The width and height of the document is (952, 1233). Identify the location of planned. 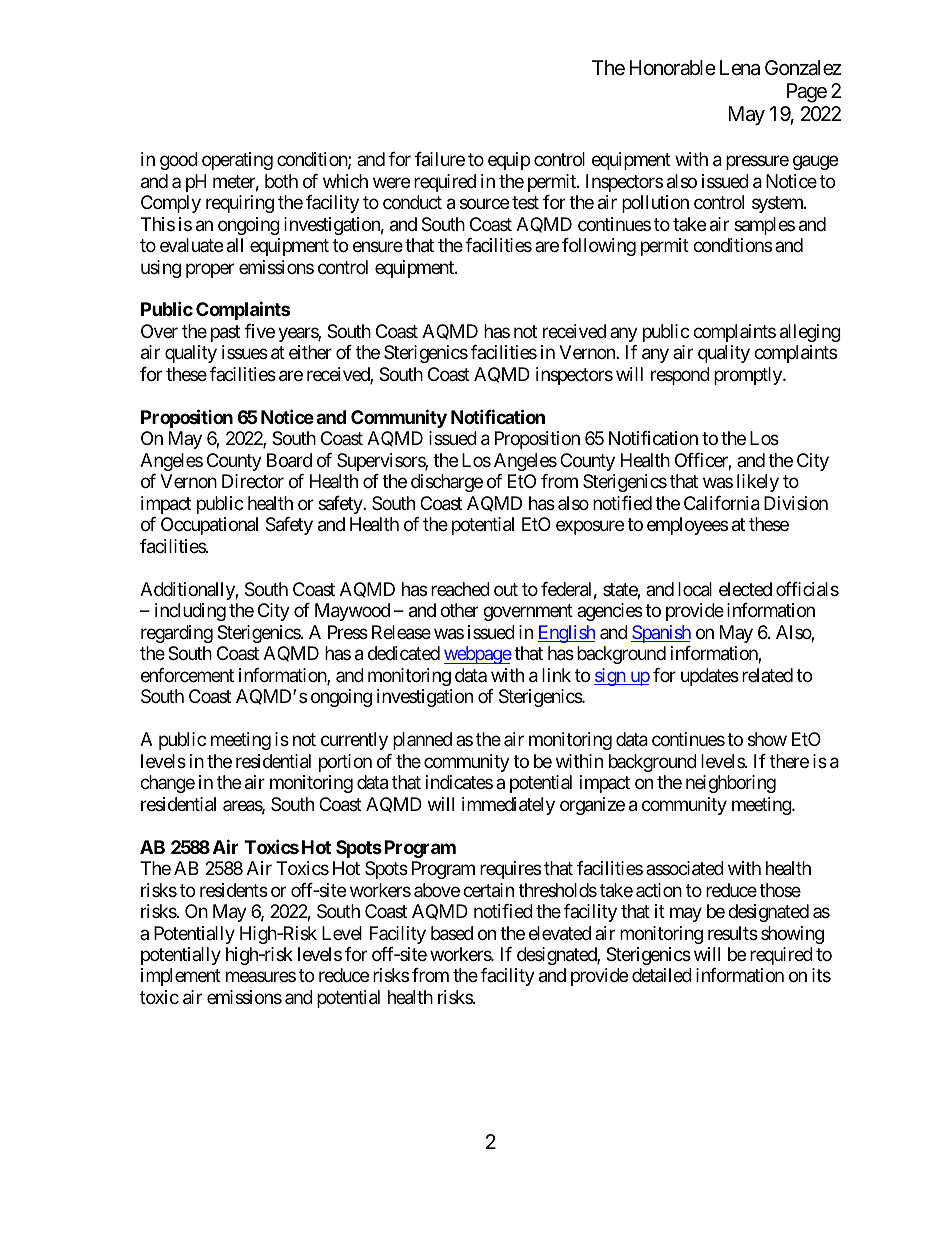
(422, 741).
